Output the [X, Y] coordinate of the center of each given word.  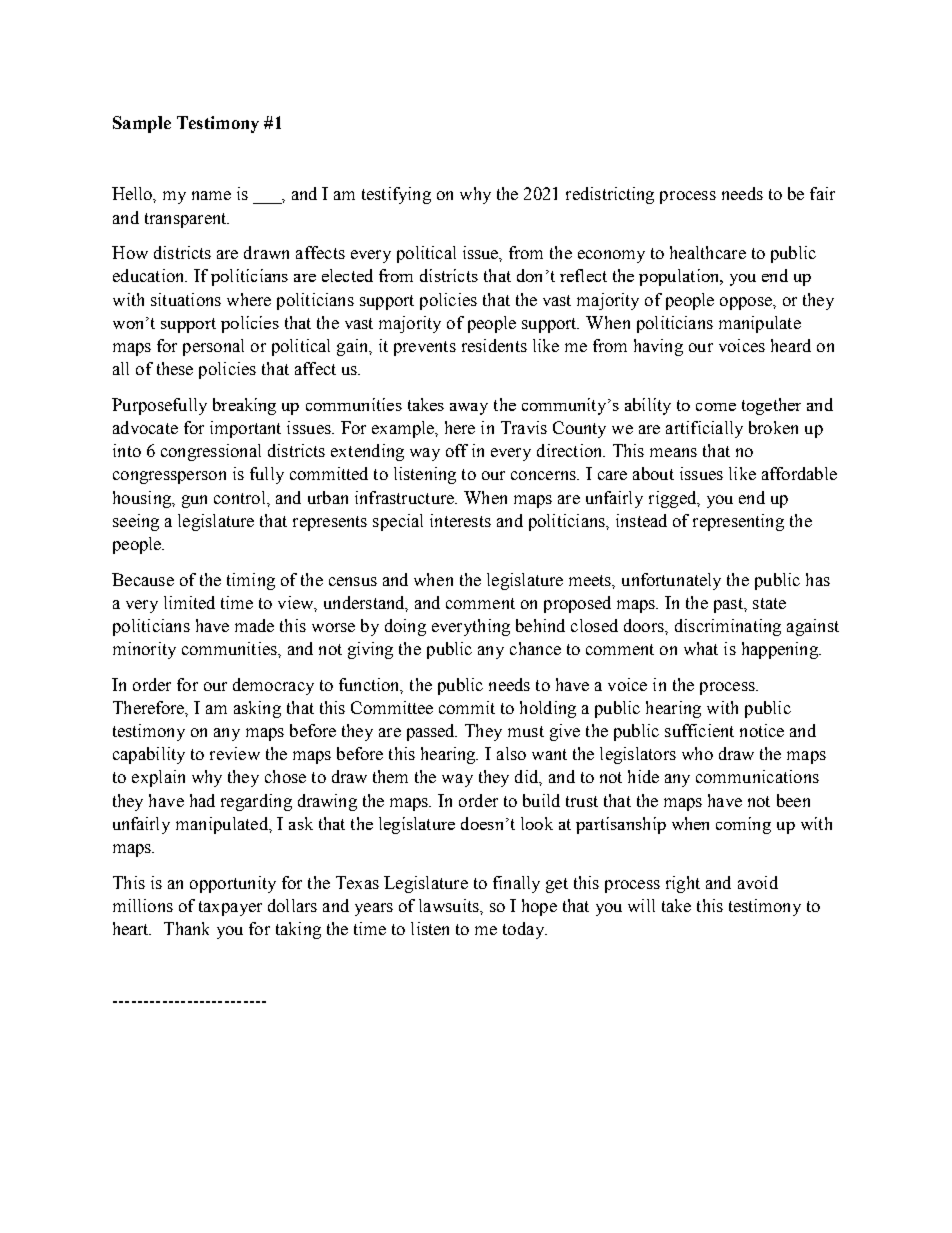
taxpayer [230, 908]
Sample [142, 124]
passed [432, 732]
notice [762, 730]
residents [494, 345]
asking [257, 709]
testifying [396, 195]
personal [213, 347]
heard [791, 345]
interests [460, 520]
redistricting [610, 195]
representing [738, 522]
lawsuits [450, 905]
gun [194, 501]
